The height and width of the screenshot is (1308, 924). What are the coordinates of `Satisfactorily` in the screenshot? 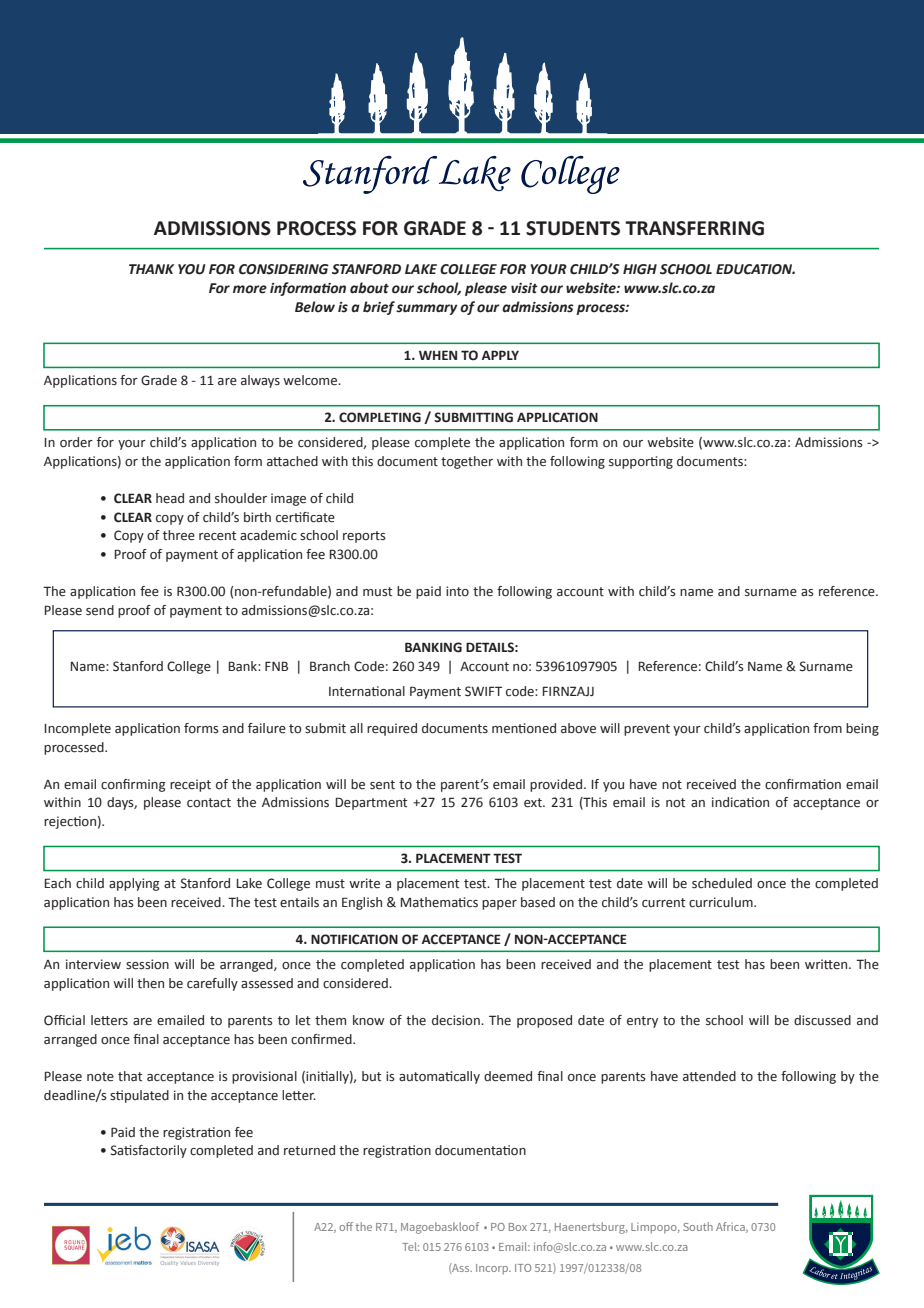 It's located at (149, 1151).
